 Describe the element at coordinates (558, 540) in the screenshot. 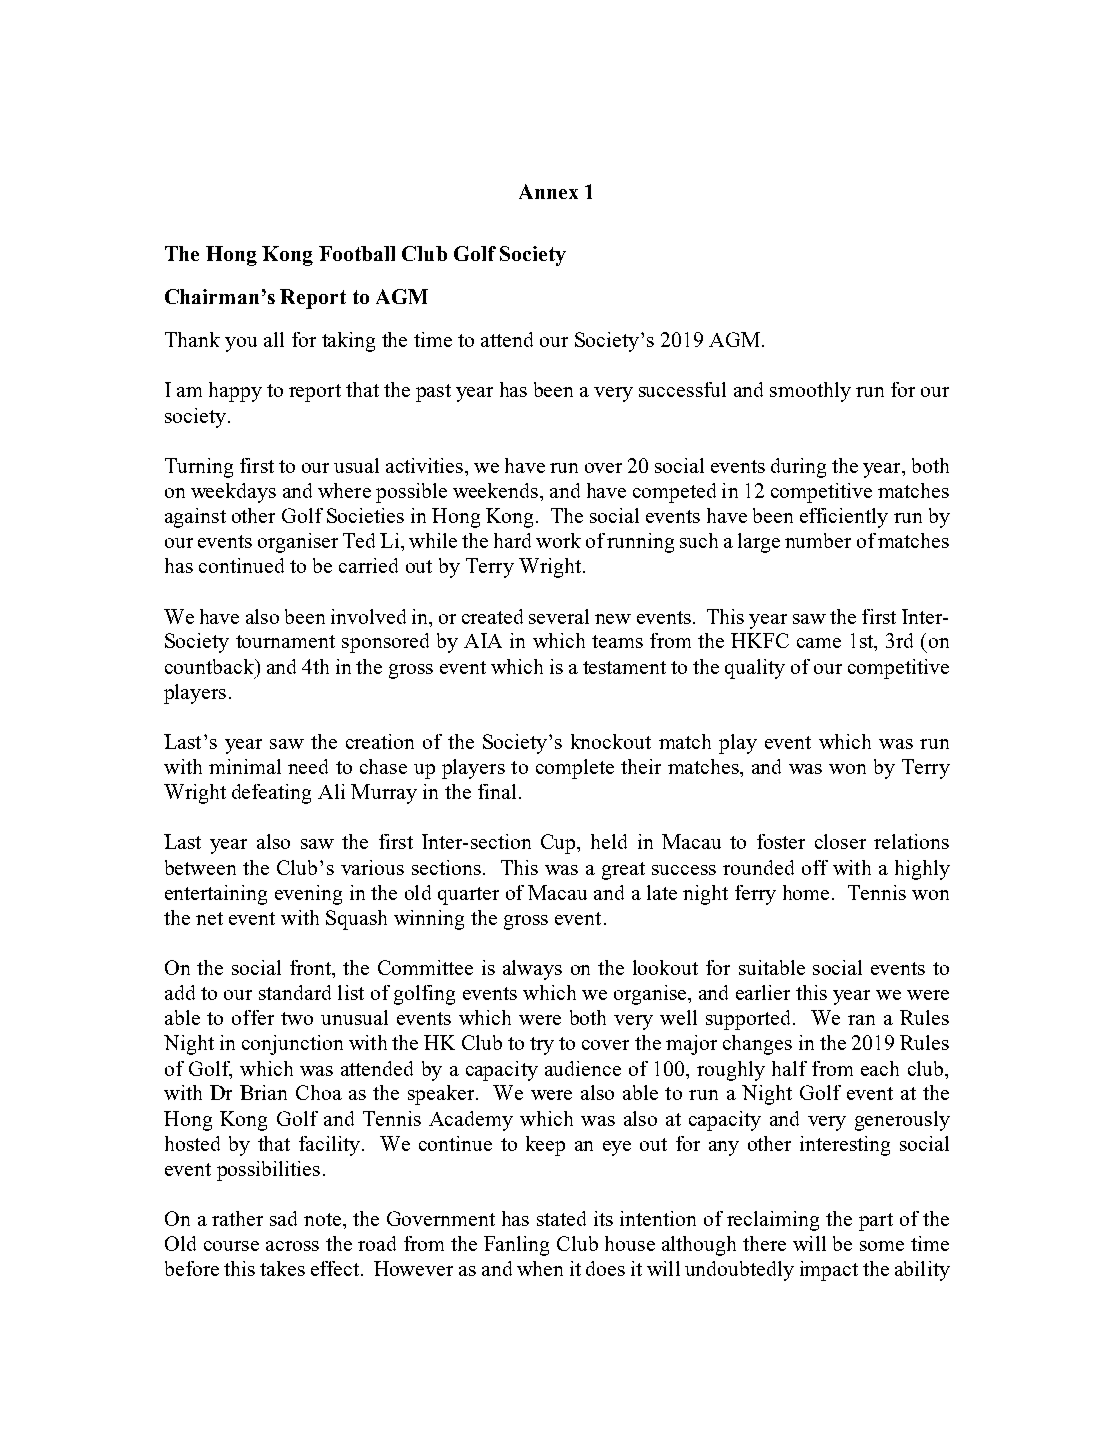

I see `work` at that location.
